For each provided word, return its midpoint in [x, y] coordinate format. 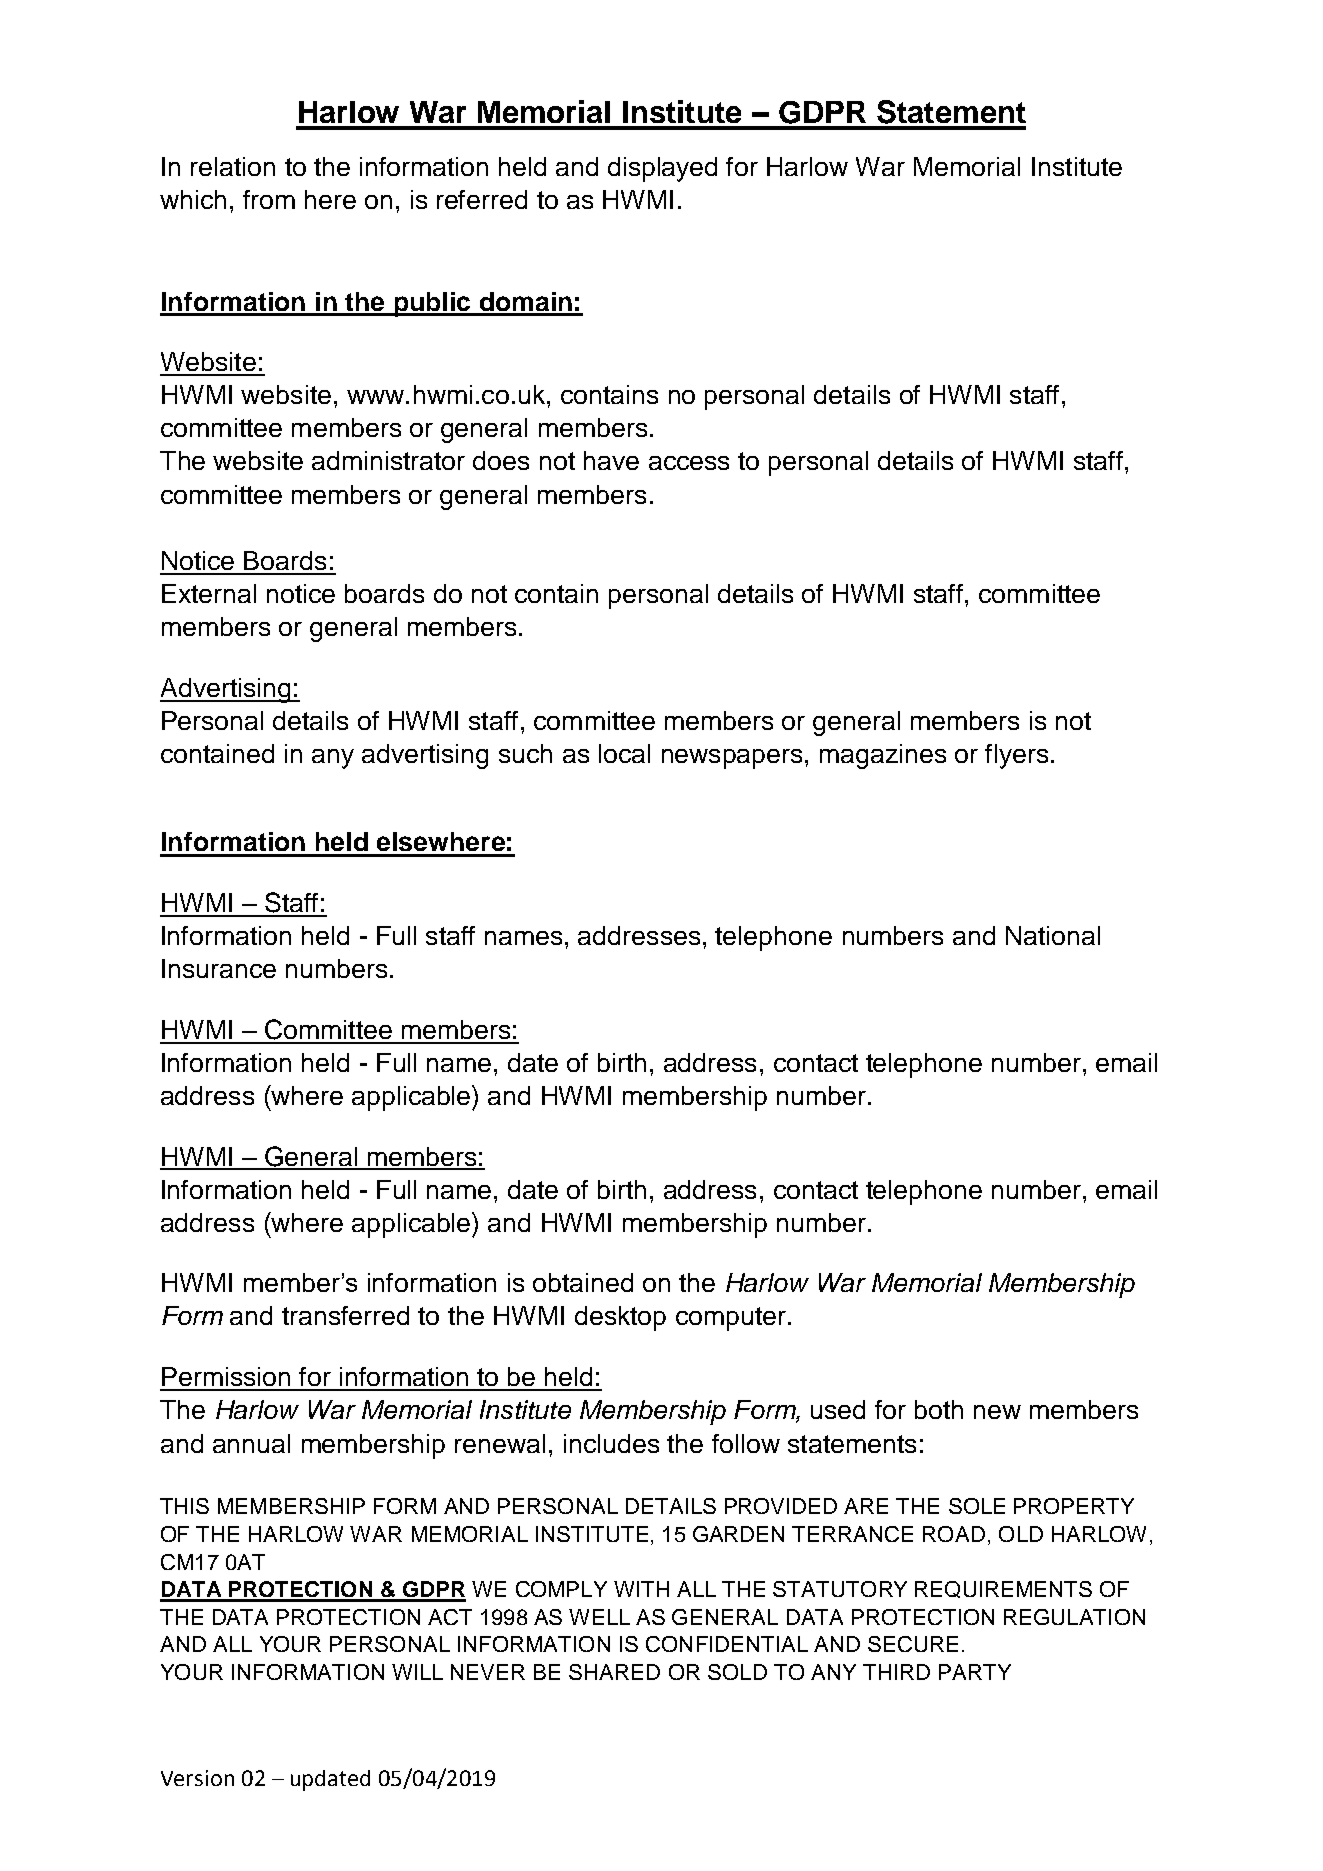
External [209, 593]
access [689, 463]
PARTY [975, 1672]
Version [197, 1778]
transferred [345, 1315]
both [939, 1409]
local [624, 753]
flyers [1016, 756]
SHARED [614, 1672]
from [269, 199]
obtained [583, 1282]
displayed [662, 169]
